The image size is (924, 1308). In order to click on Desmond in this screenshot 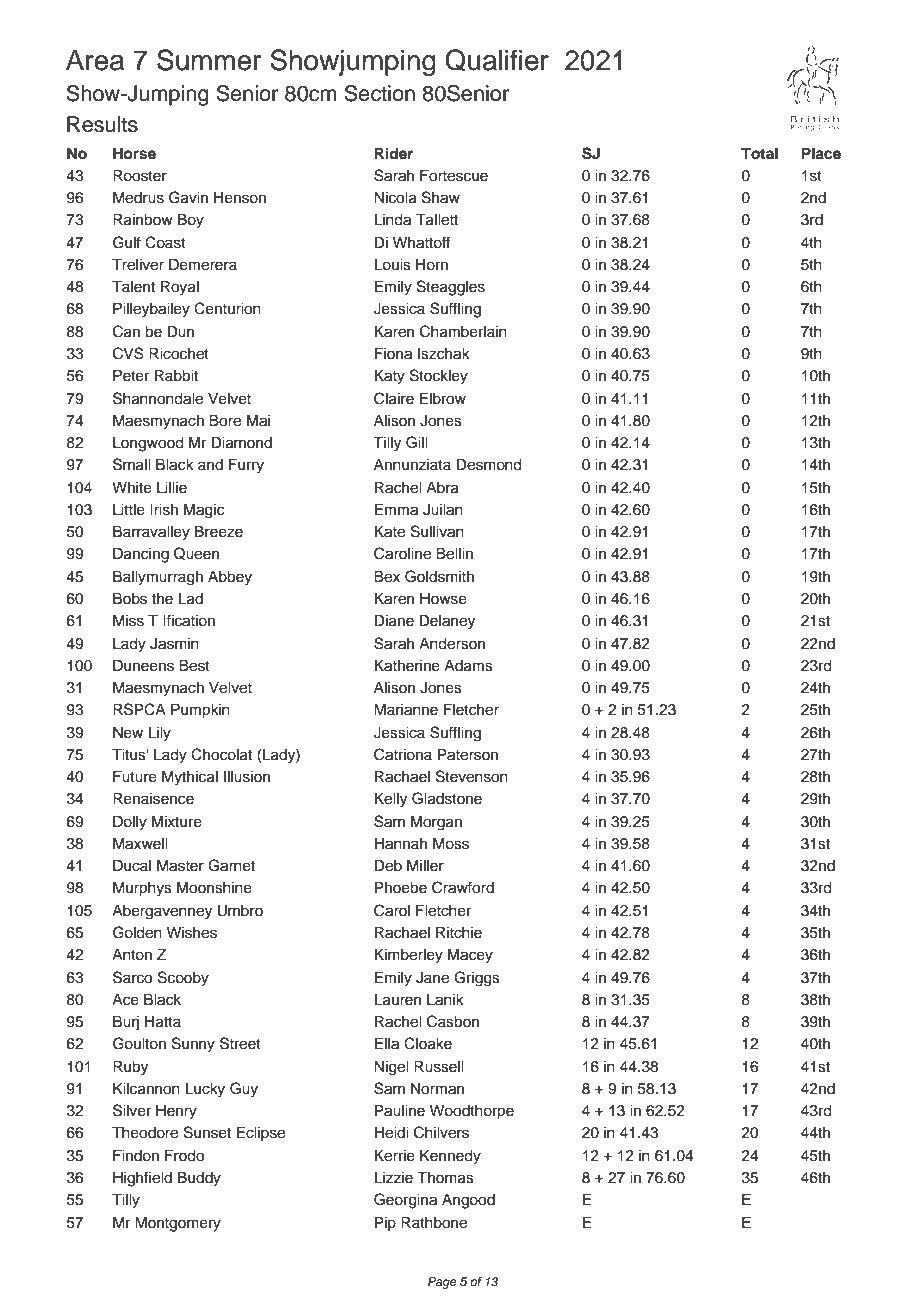, I will do `click(489, 465)`.
